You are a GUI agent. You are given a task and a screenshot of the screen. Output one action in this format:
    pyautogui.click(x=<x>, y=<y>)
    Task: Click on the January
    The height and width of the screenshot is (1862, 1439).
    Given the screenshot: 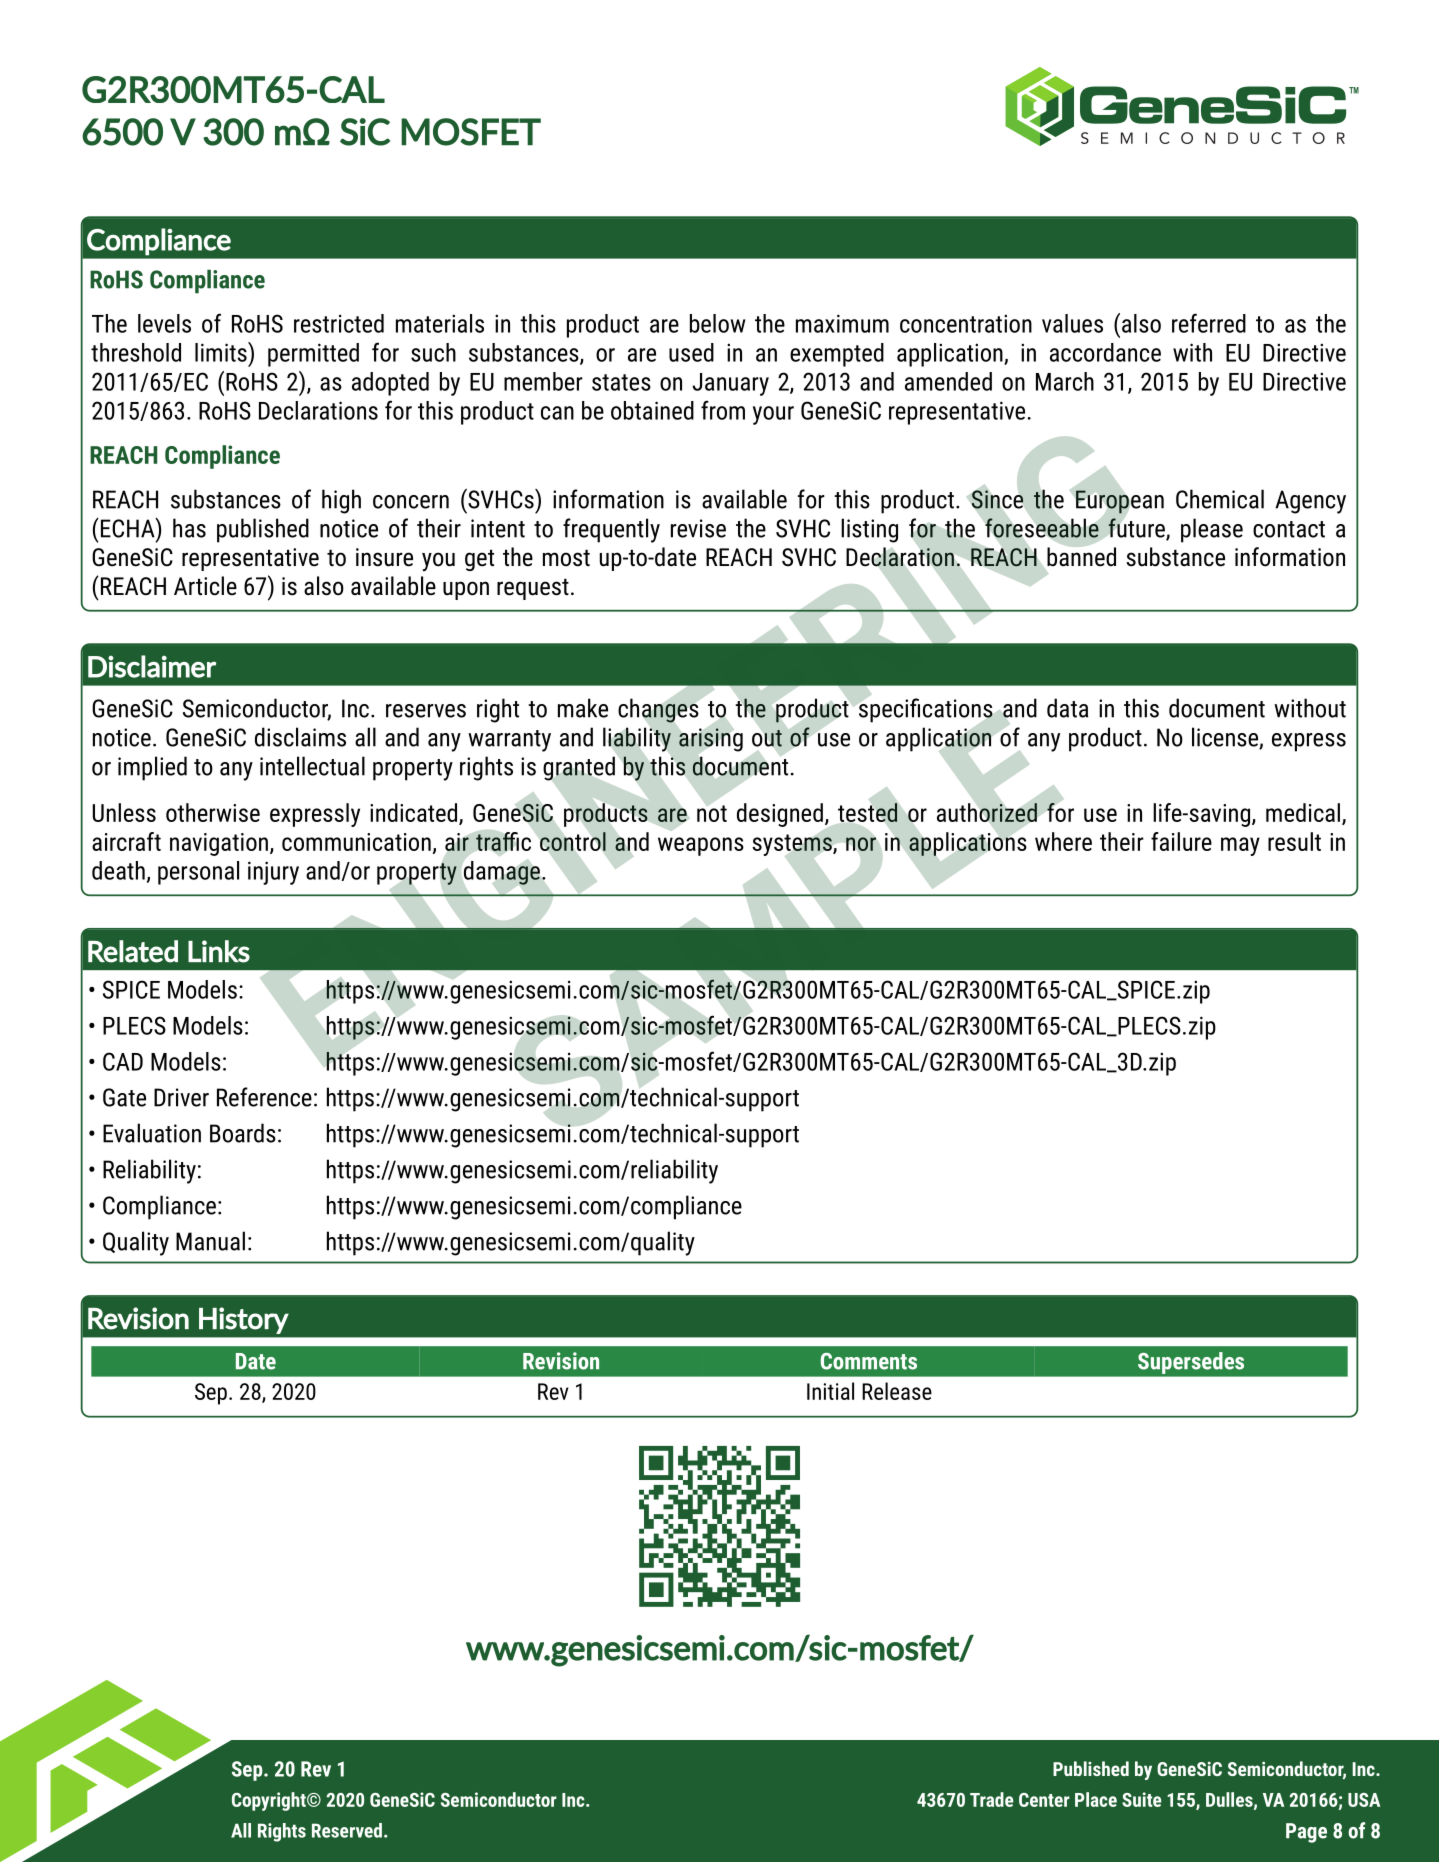 What is the action you would take?
    pyautogui.click(x=730, y=384)
